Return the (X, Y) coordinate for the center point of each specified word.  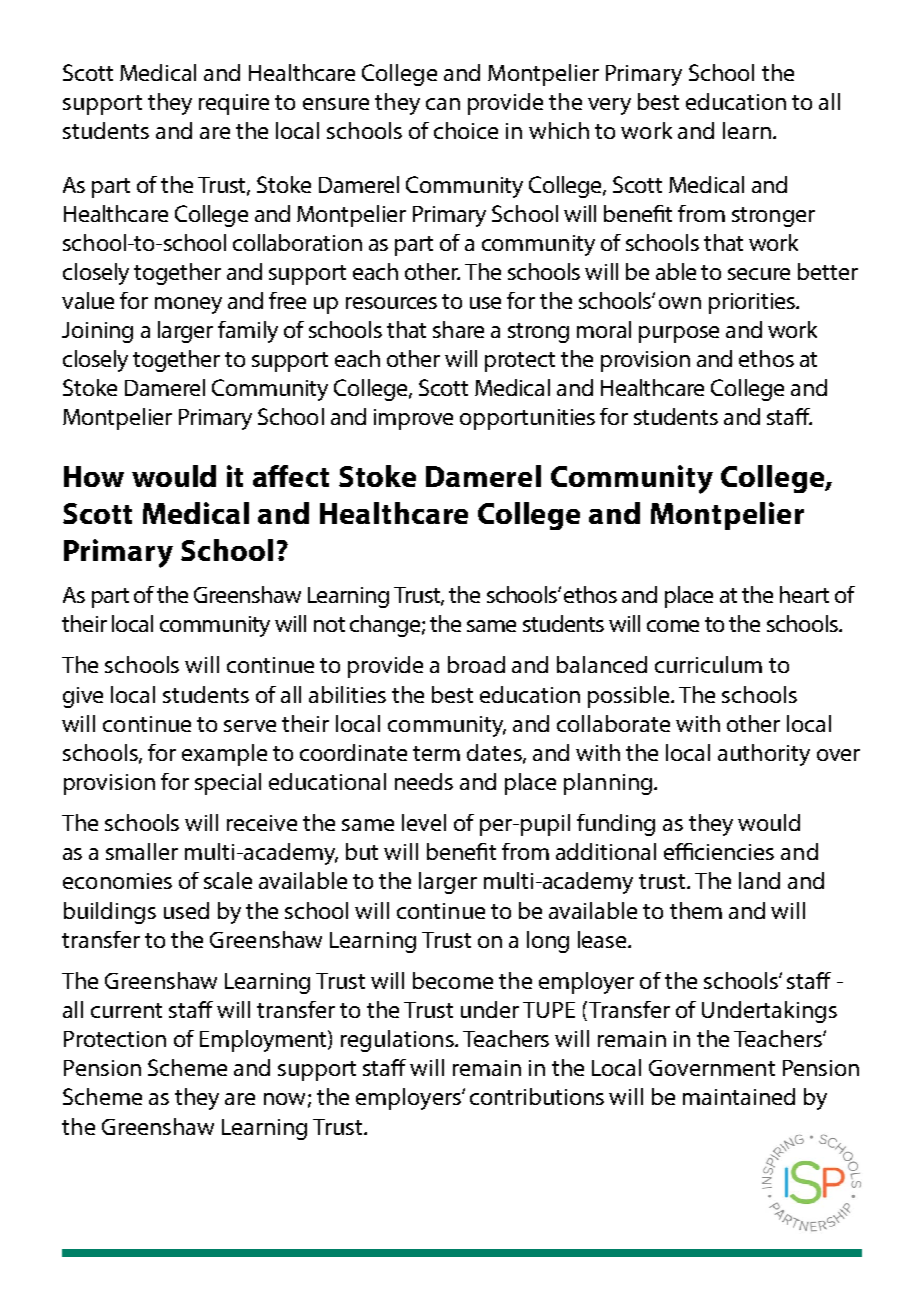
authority (764, 755)
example (224, 755)
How (94, 476)
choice (466, 130)
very (609, 106)
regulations (398, 1041)
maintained (739, 1096)
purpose (679, 334)
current (126, 1010)
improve (413, 419)
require (234, 104)
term (436, 753)
